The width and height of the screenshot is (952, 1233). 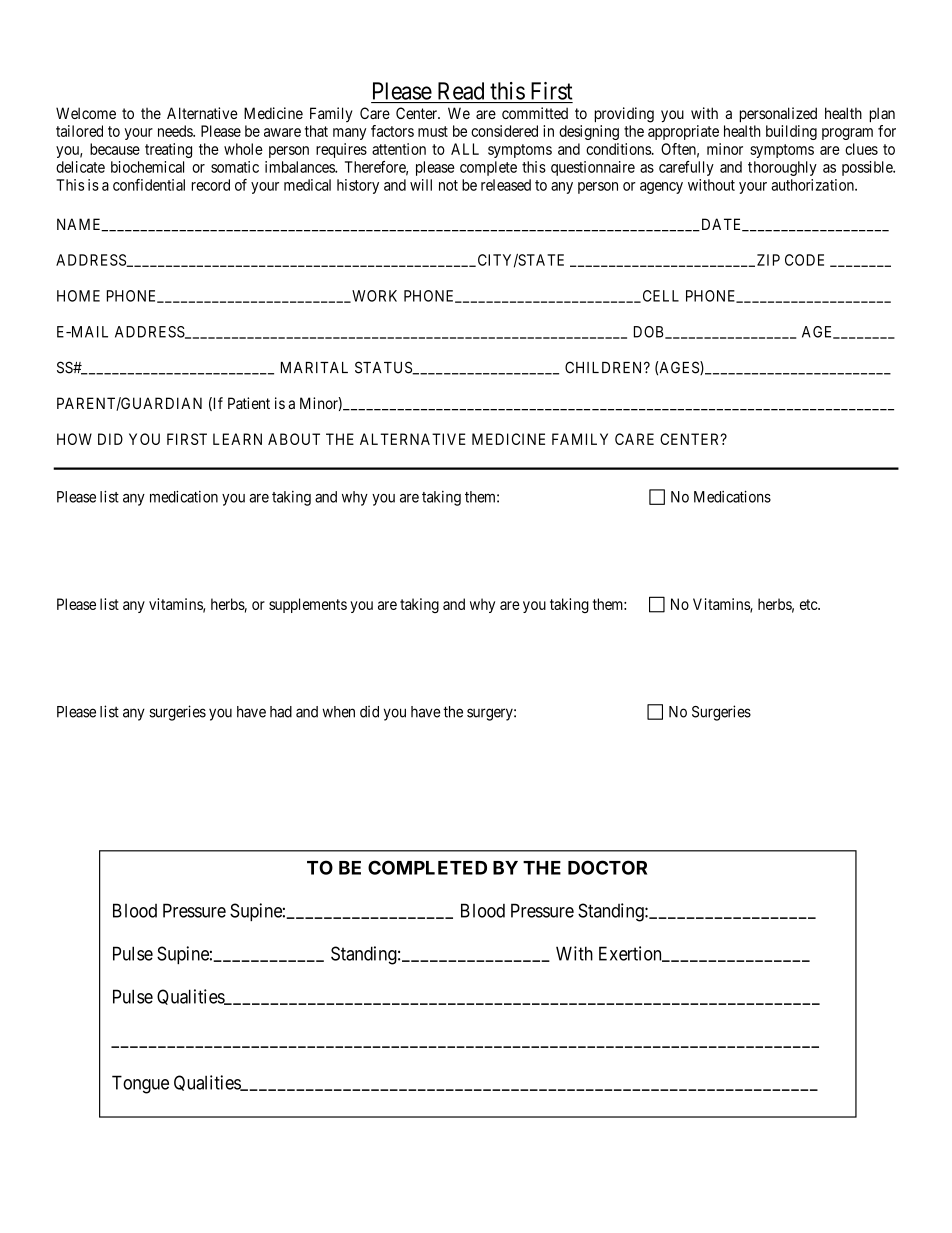 What do you see at coordinates (504, 131) in the screenshot?
I see `considered` at bounding box center [504, 131].
